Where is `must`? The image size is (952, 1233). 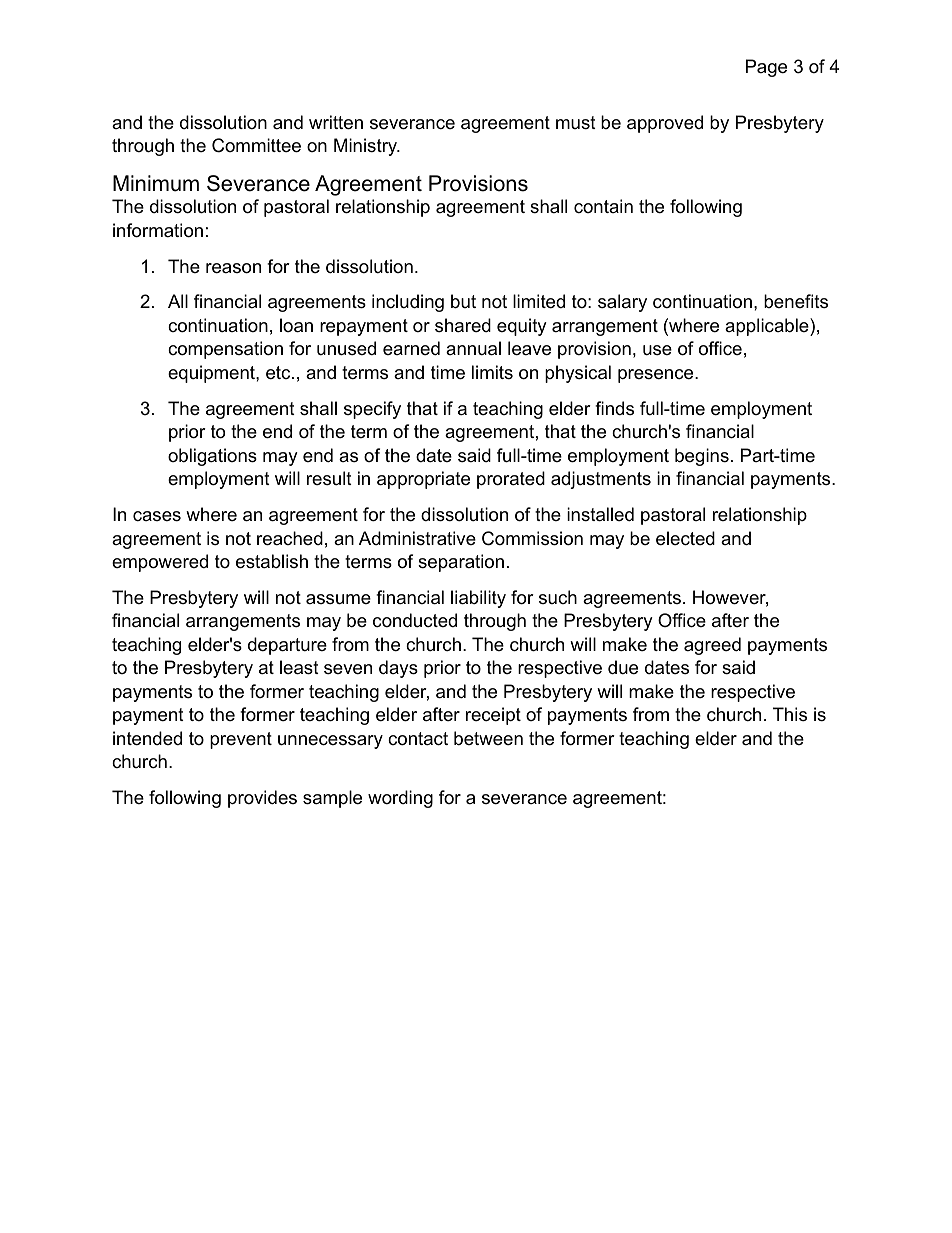
must is located at coordinates (576, 122).
